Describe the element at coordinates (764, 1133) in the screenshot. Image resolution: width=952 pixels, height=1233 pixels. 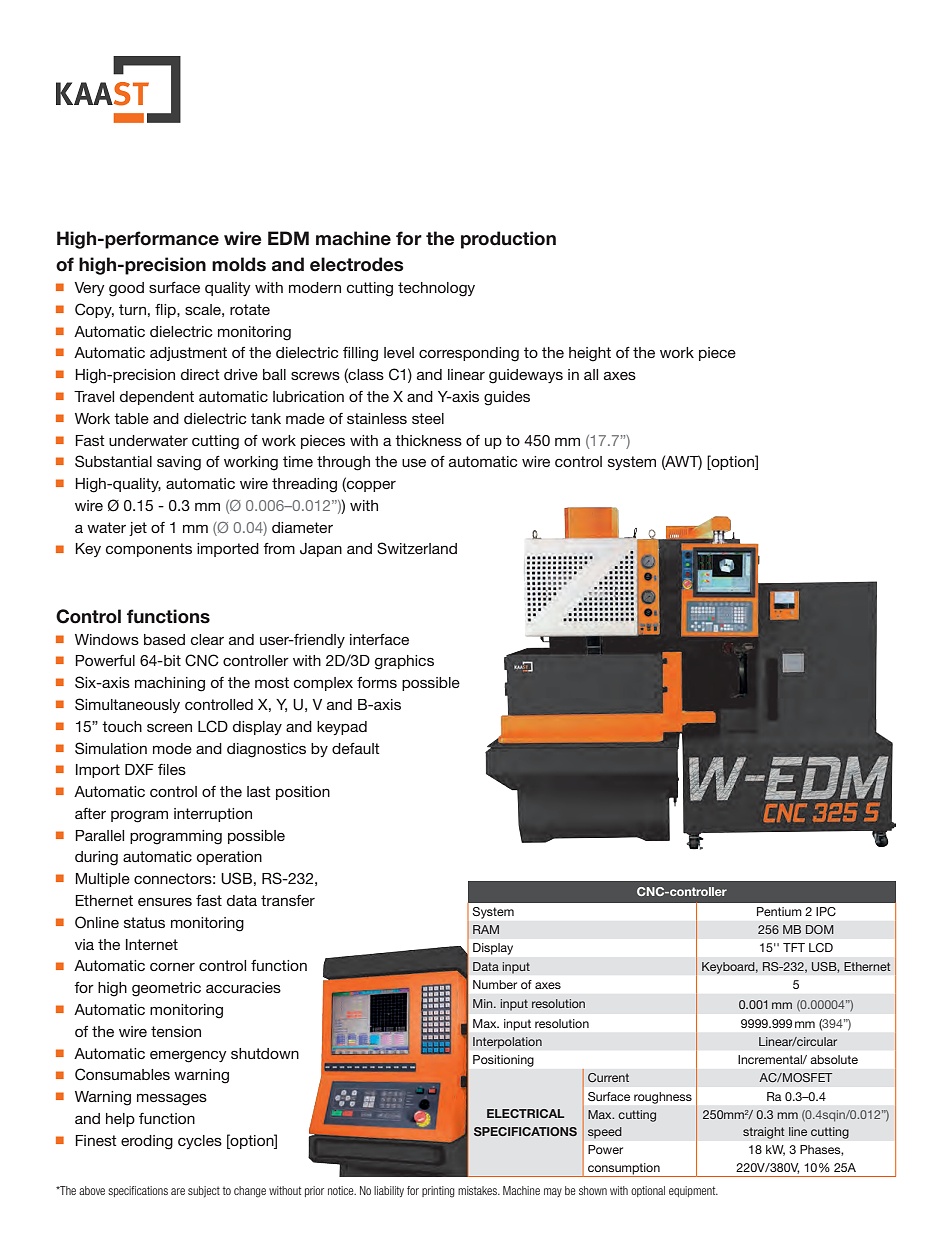
I see `straight` at that location.
